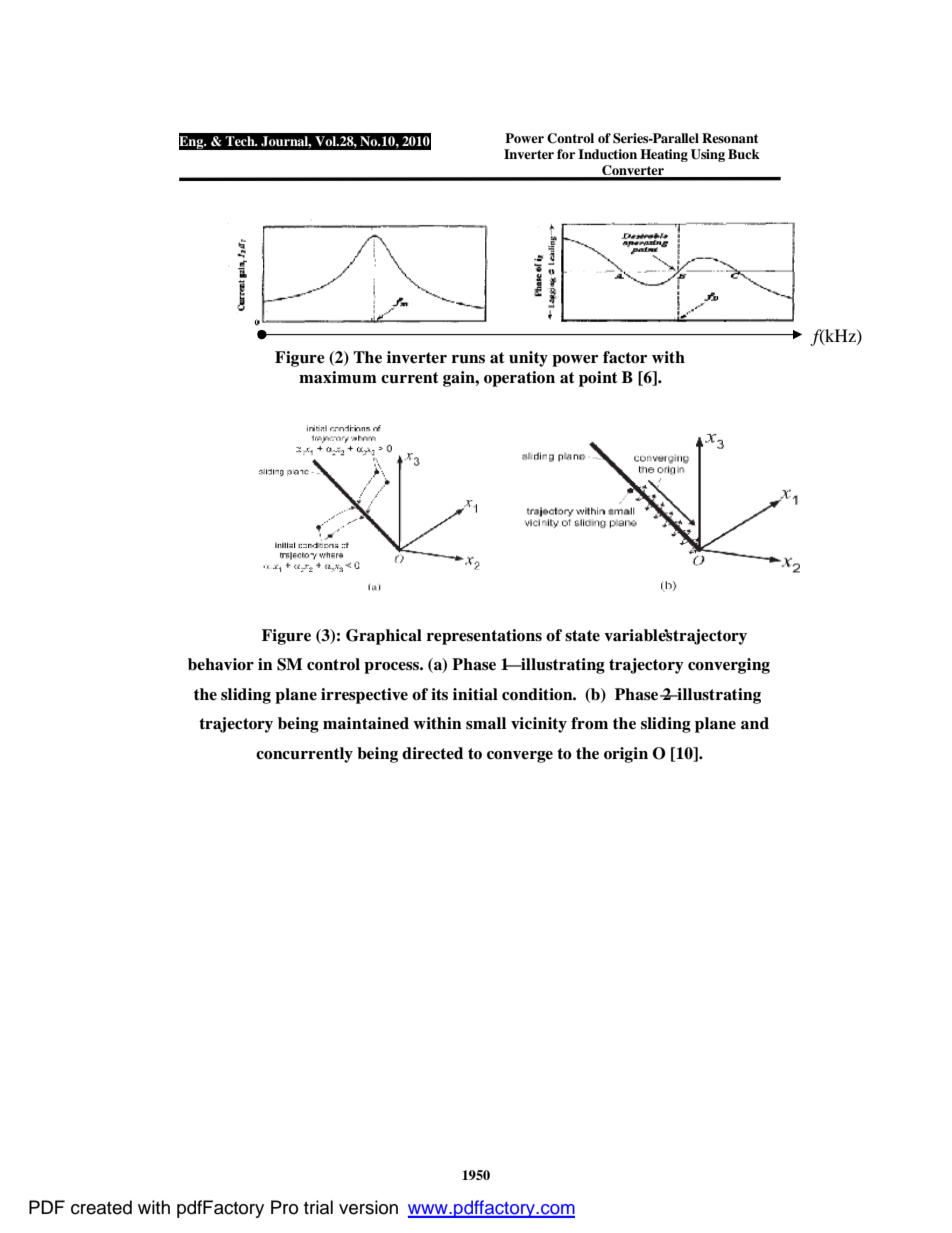 This page has height=1233, width=952. What do you see at coordinates (384, 637) in the page?
I see `Graphical` at bounding box center [384, 637].
